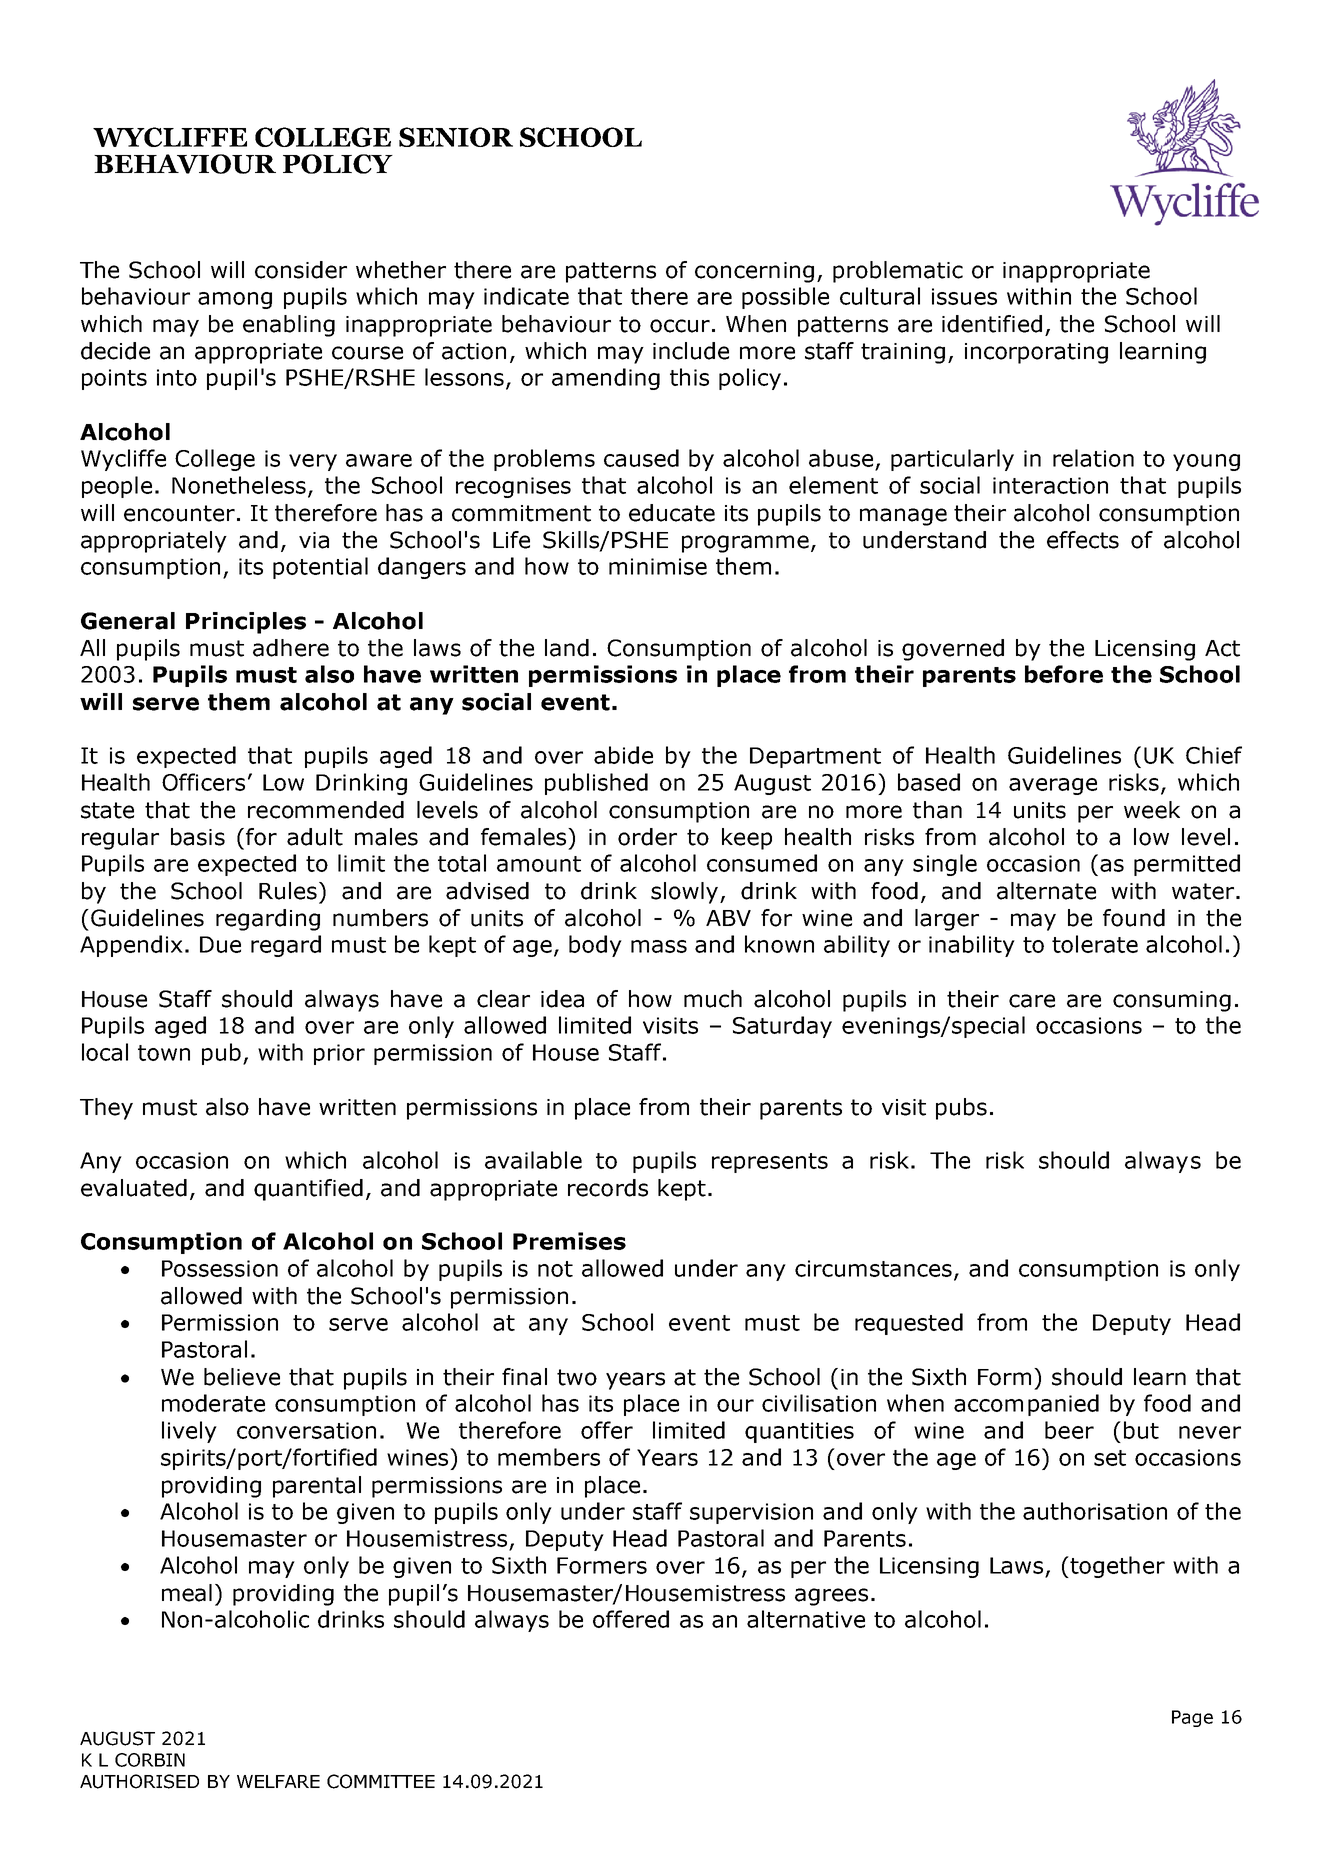 The image size is (1322, 1870). Describe the element at coordinates (291, 648) in the screenshot. I see `adhere` at that location.
